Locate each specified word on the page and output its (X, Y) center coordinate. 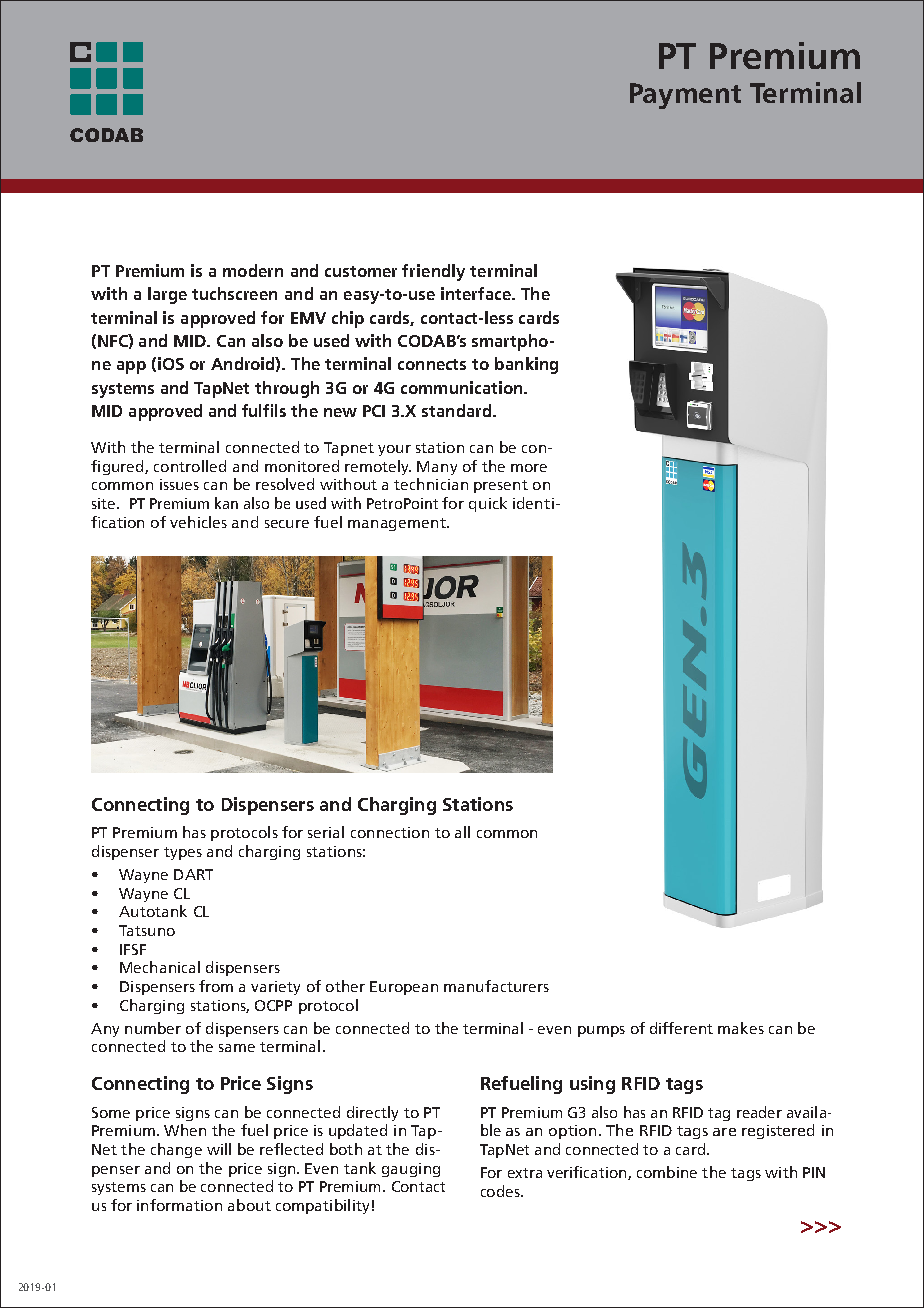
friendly (433, 272)
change (176, 1150)
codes (501, 1191)
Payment (685, 96)
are (724, 1132)
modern (253, 270)
